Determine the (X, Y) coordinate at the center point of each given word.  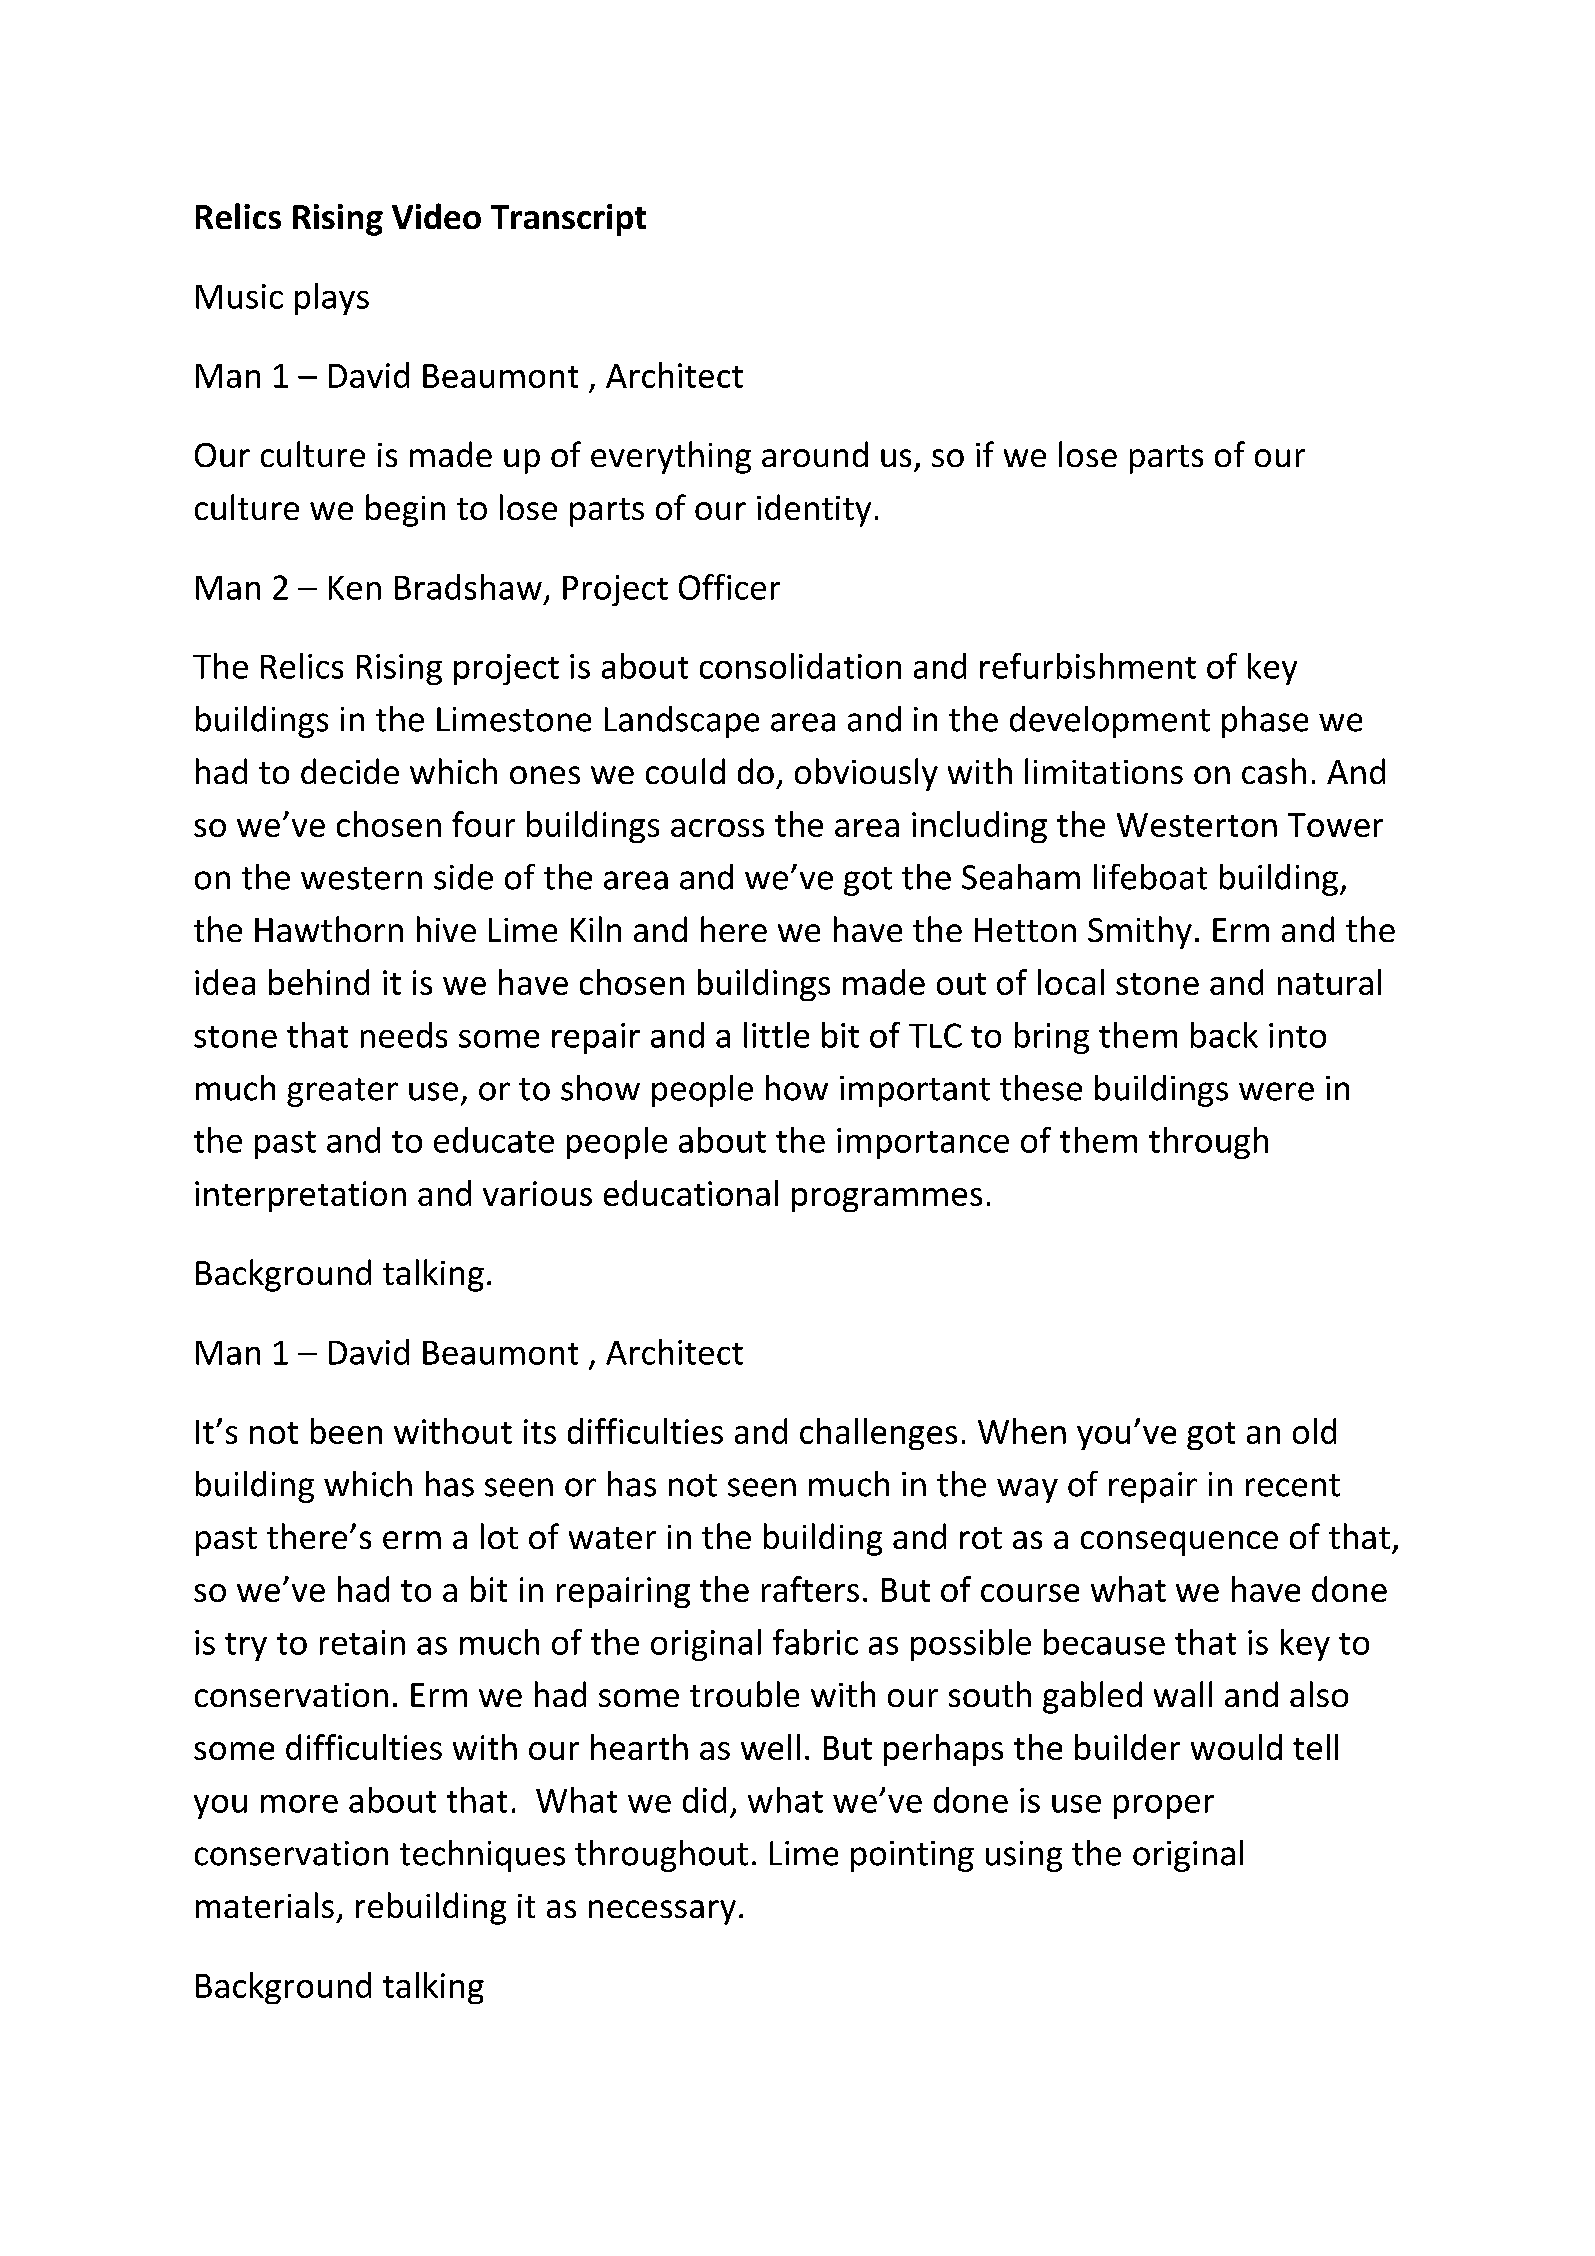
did (704, 1800)
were (1276, 1091)
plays (332, 299)
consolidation (800, 666)
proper (1164, 1807)
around (815, 454)
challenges (878, 1434)
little (776, 1035)
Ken (355, 588)
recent (1293, 1485)
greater (342, 1092)
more (299, 1804)
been (346, 1431)
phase (1265, 722)
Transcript (568, 220)
